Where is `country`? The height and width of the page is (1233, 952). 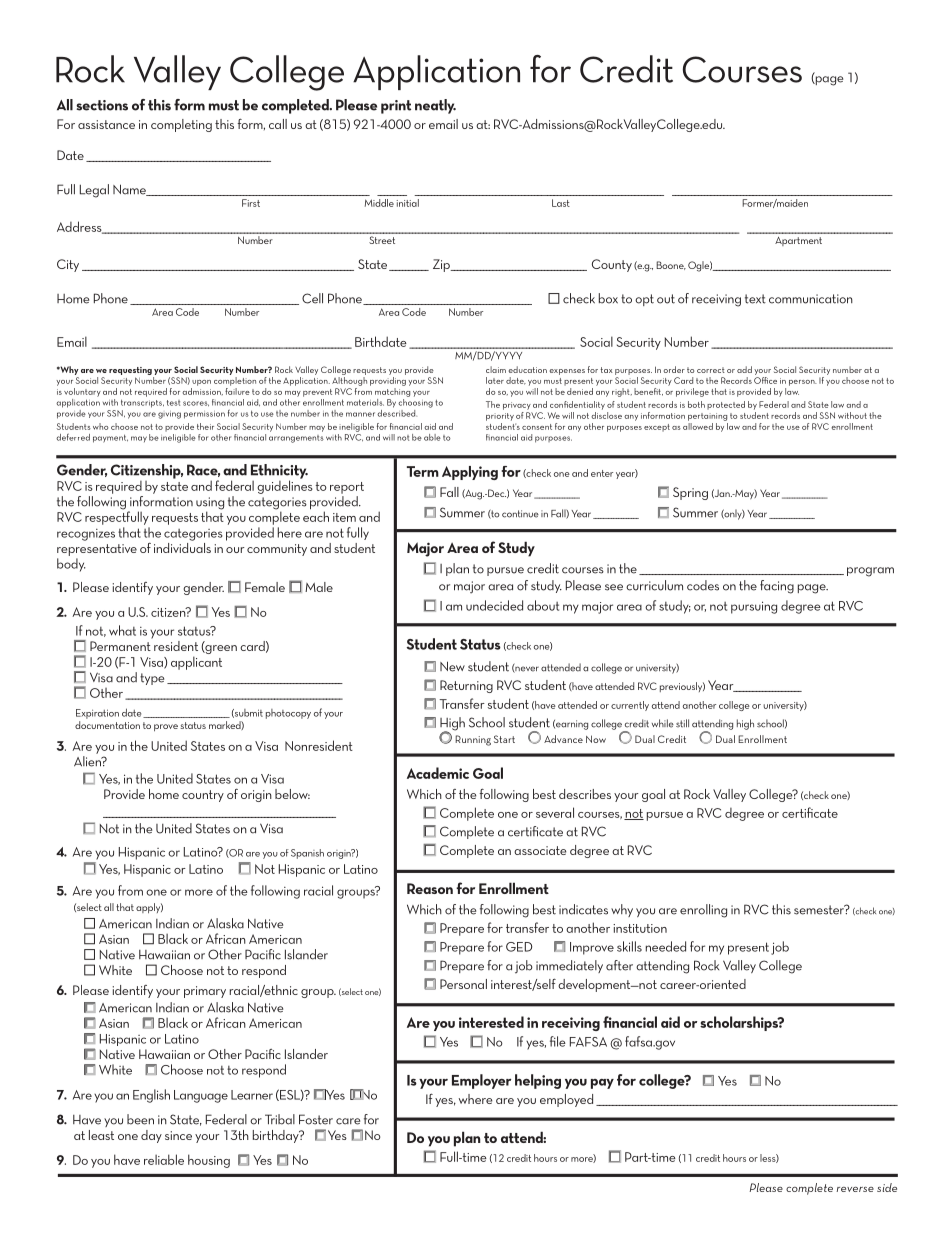
country is located at coordinates (203, 796).
